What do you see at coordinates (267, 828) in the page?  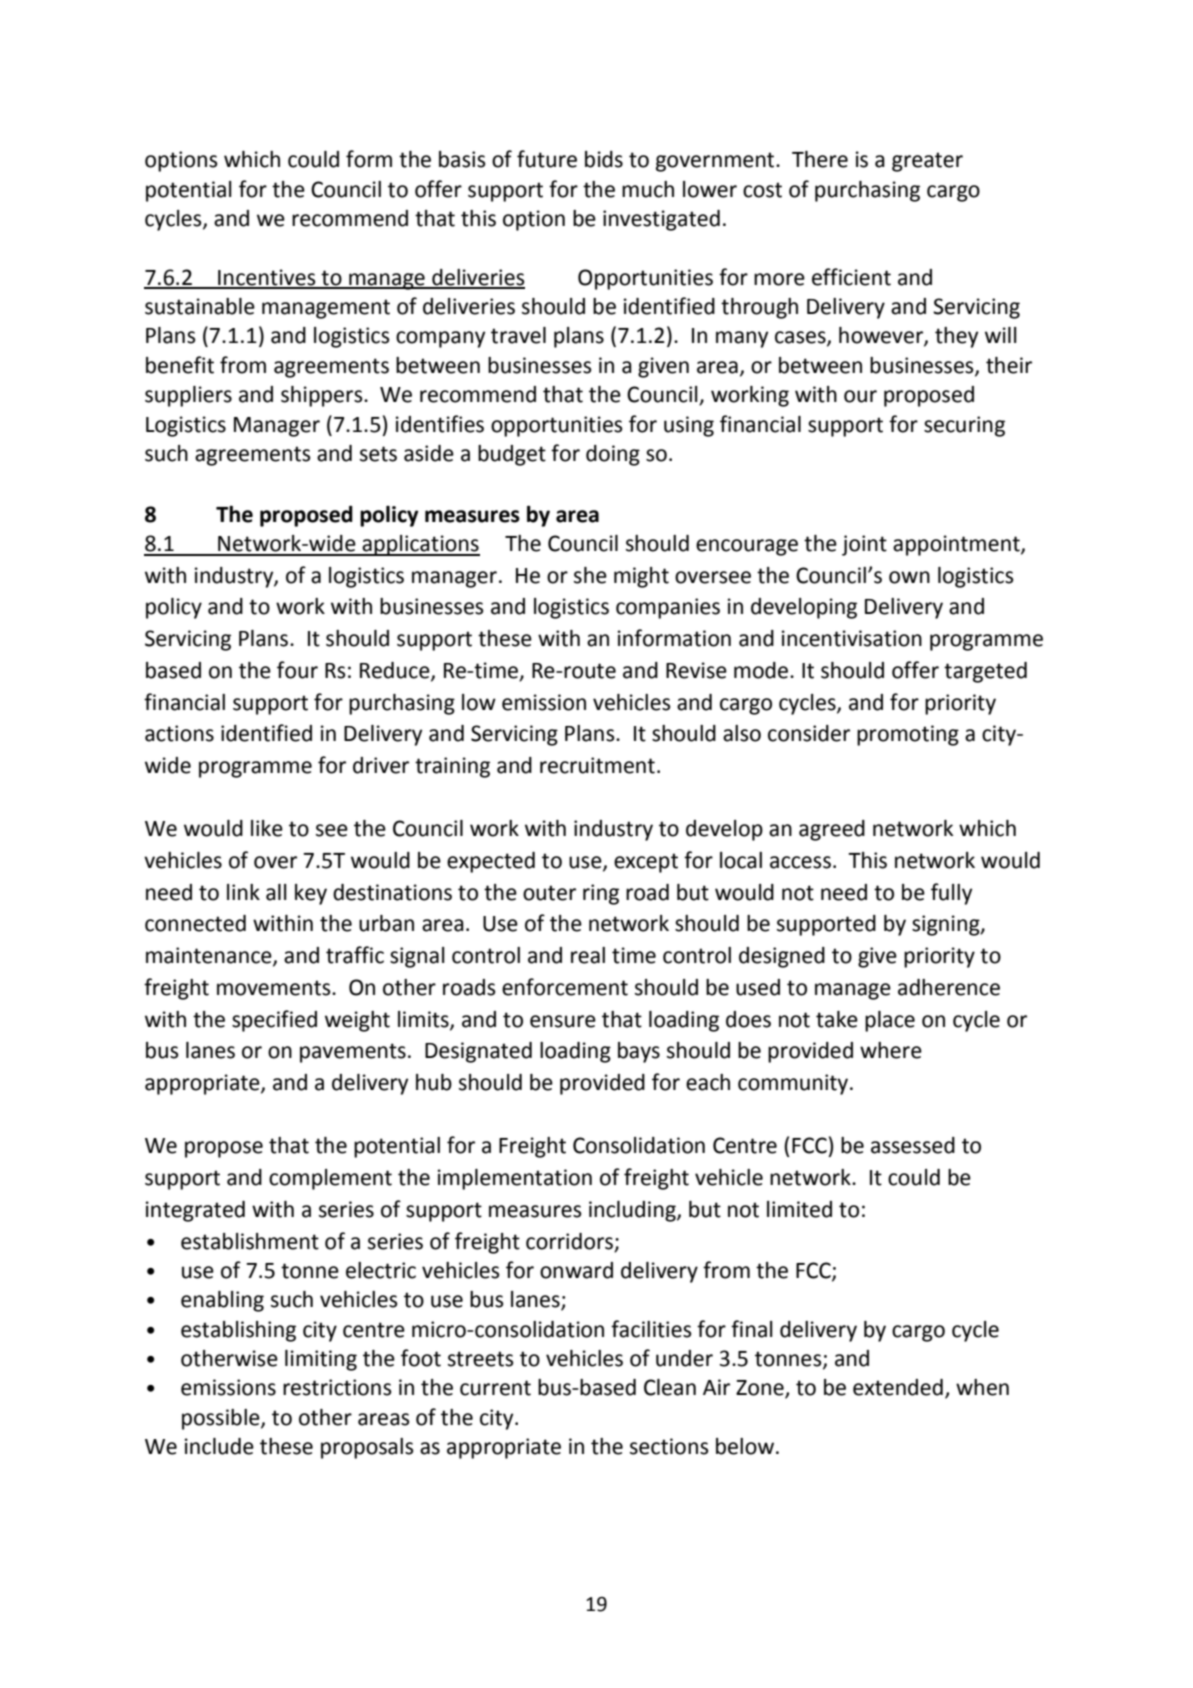 I see `like` at bounding box center [267, 828].
